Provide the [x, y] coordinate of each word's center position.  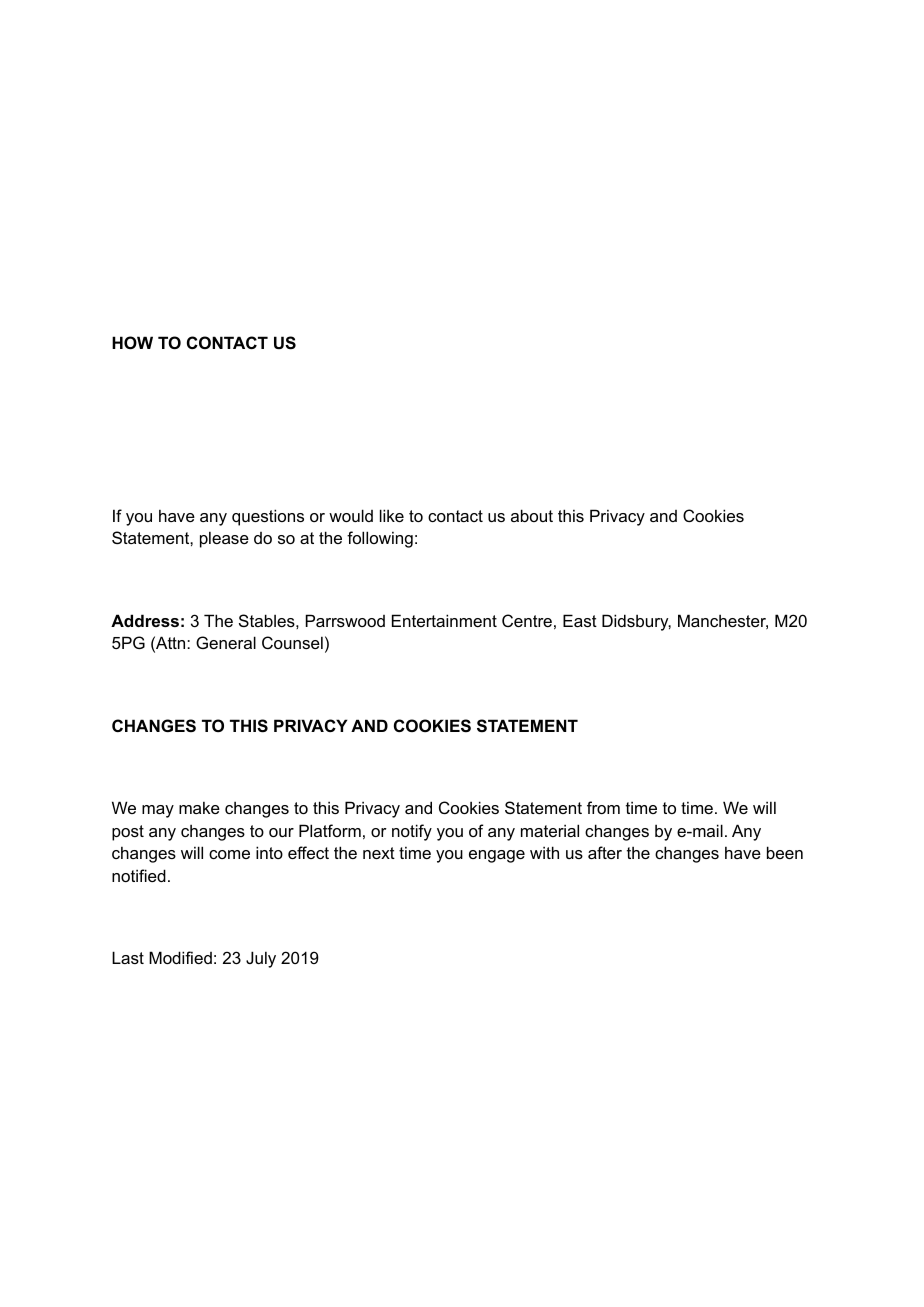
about [532, 515]
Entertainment [444, 620]
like [392, 515]
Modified [180, 957]
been [785, 852]
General [226, 642]
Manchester [723, 621]
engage [497, 856]
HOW [132, 342]
